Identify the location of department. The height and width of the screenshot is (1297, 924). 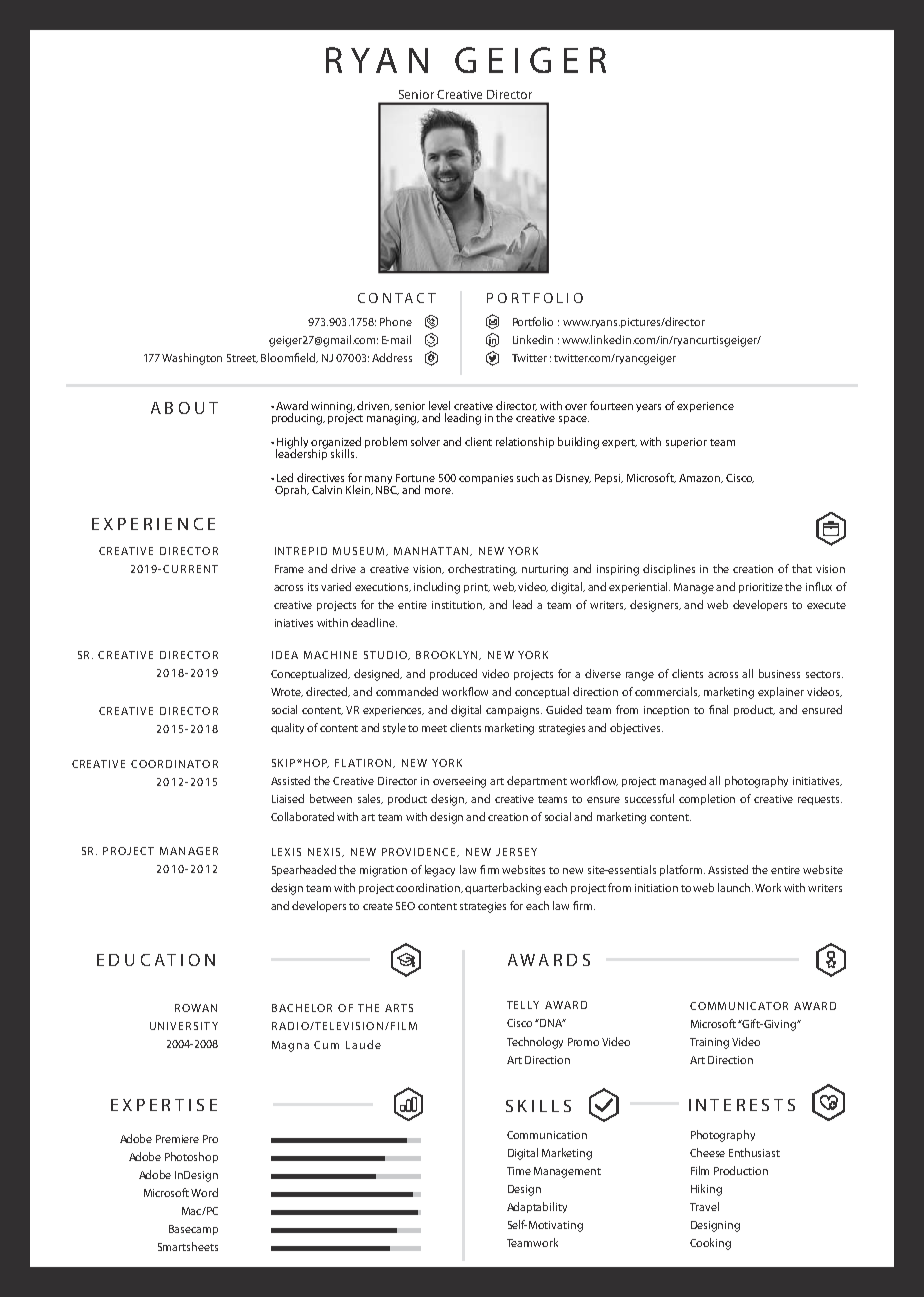
(537, 781).
